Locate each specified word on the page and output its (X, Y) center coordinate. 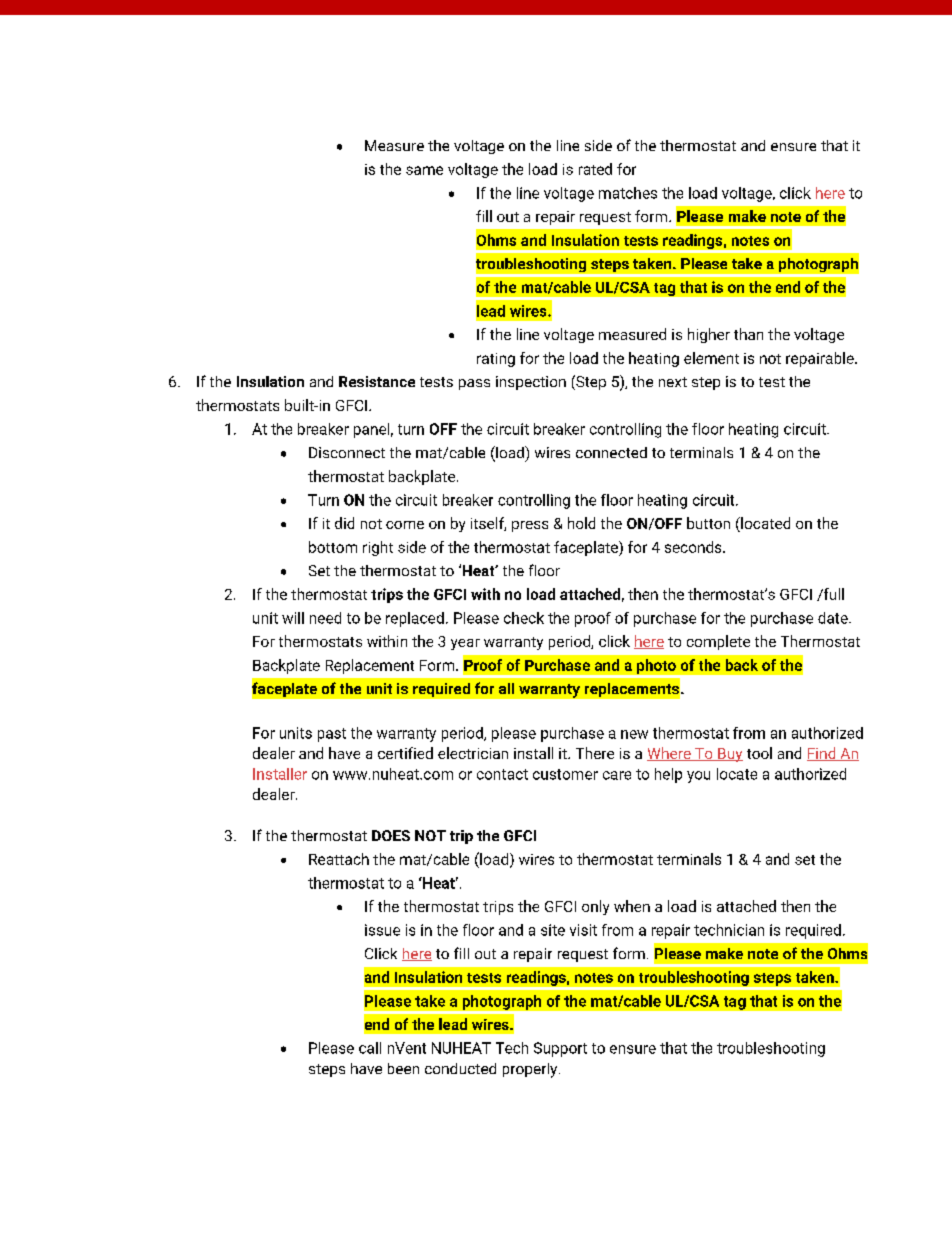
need (325, 618)
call (370, 1048)
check (524, 618)
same (424, 170)
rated (595, 169)
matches (628, 193)
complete (718, 642)
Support (560, 1049)
